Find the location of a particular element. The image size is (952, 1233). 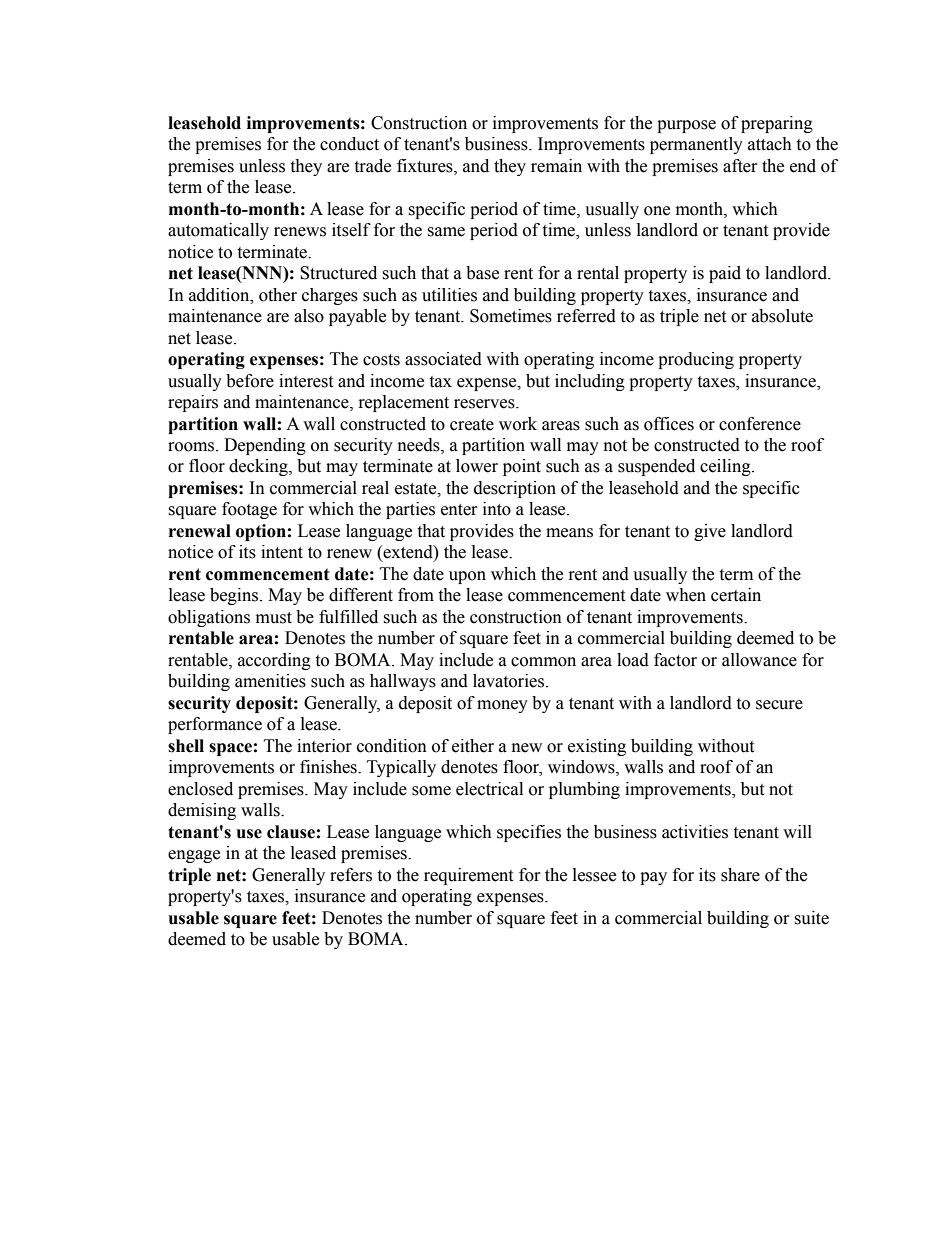

also is located at coordinates (309, 316).
